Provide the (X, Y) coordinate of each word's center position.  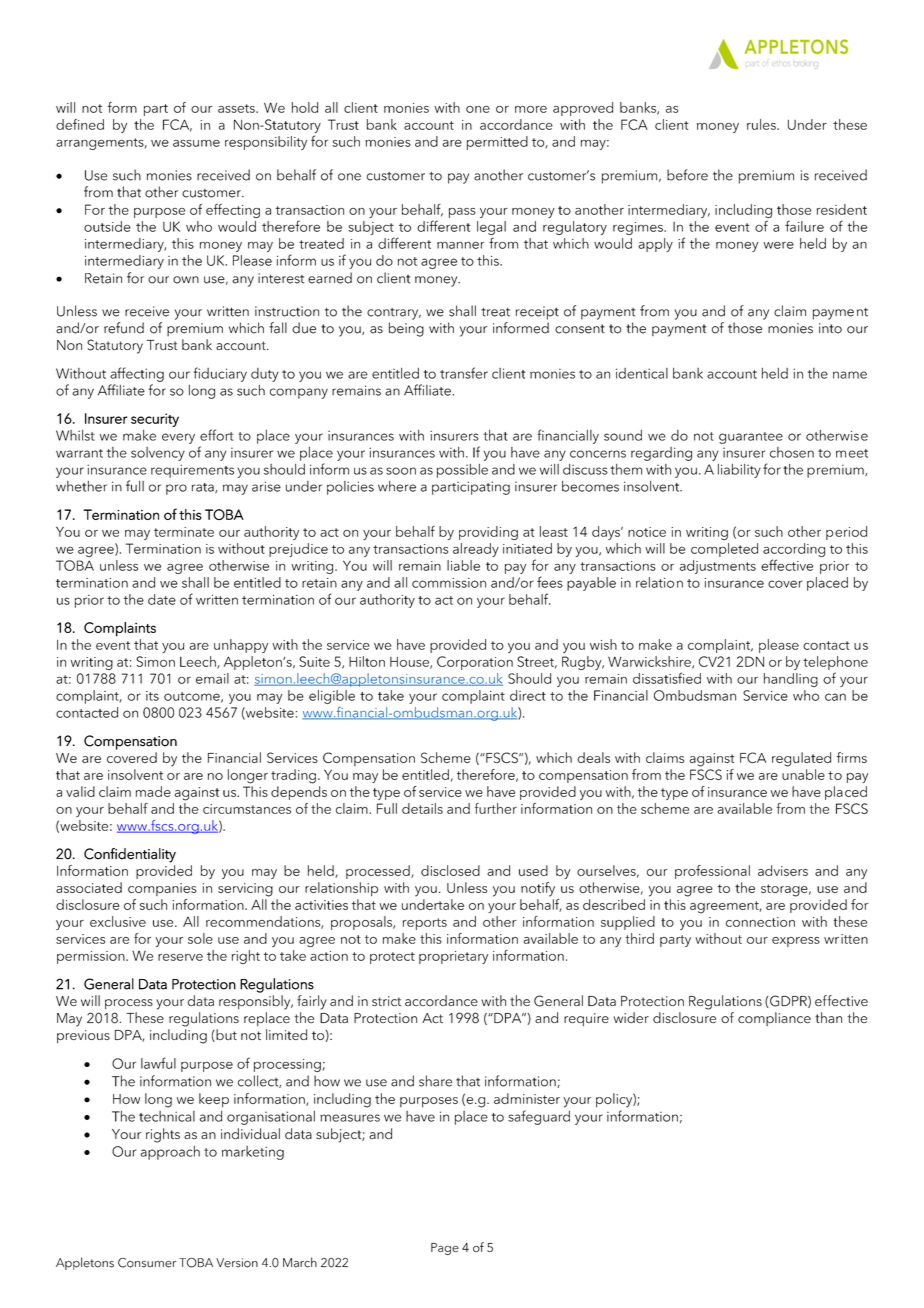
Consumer (147, 1263)
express (796, 942)
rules (762, 124)
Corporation (475, 663)
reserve (180, 957)
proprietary (454, 957)
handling (791, 680)
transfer (464, 373)
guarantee (751, 438)
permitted (497, 143)
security (155, 420)
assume (196, 143)
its (152, 696)
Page (445, 1249)
